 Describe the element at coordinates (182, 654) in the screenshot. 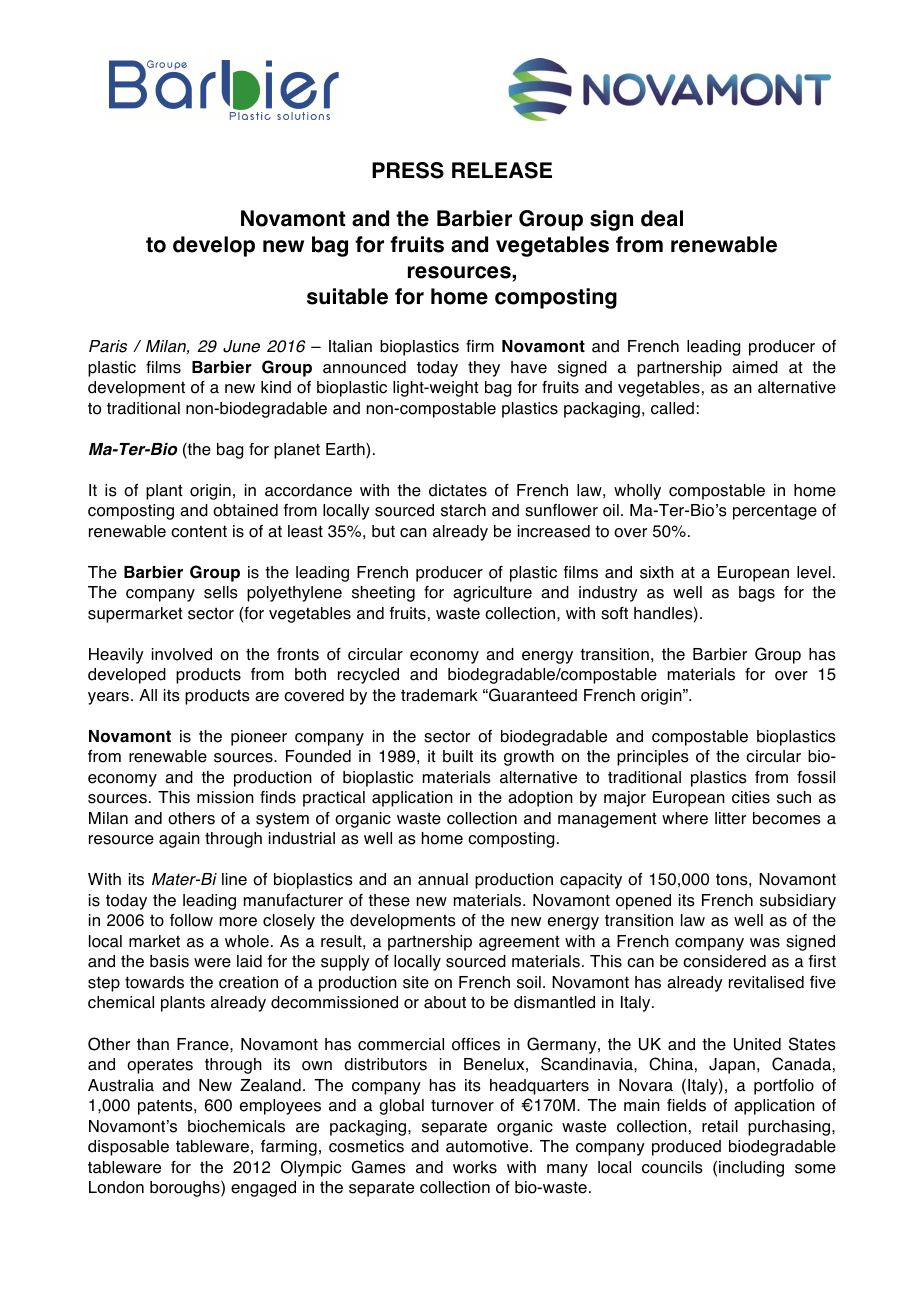

I see `involved` at that location.
